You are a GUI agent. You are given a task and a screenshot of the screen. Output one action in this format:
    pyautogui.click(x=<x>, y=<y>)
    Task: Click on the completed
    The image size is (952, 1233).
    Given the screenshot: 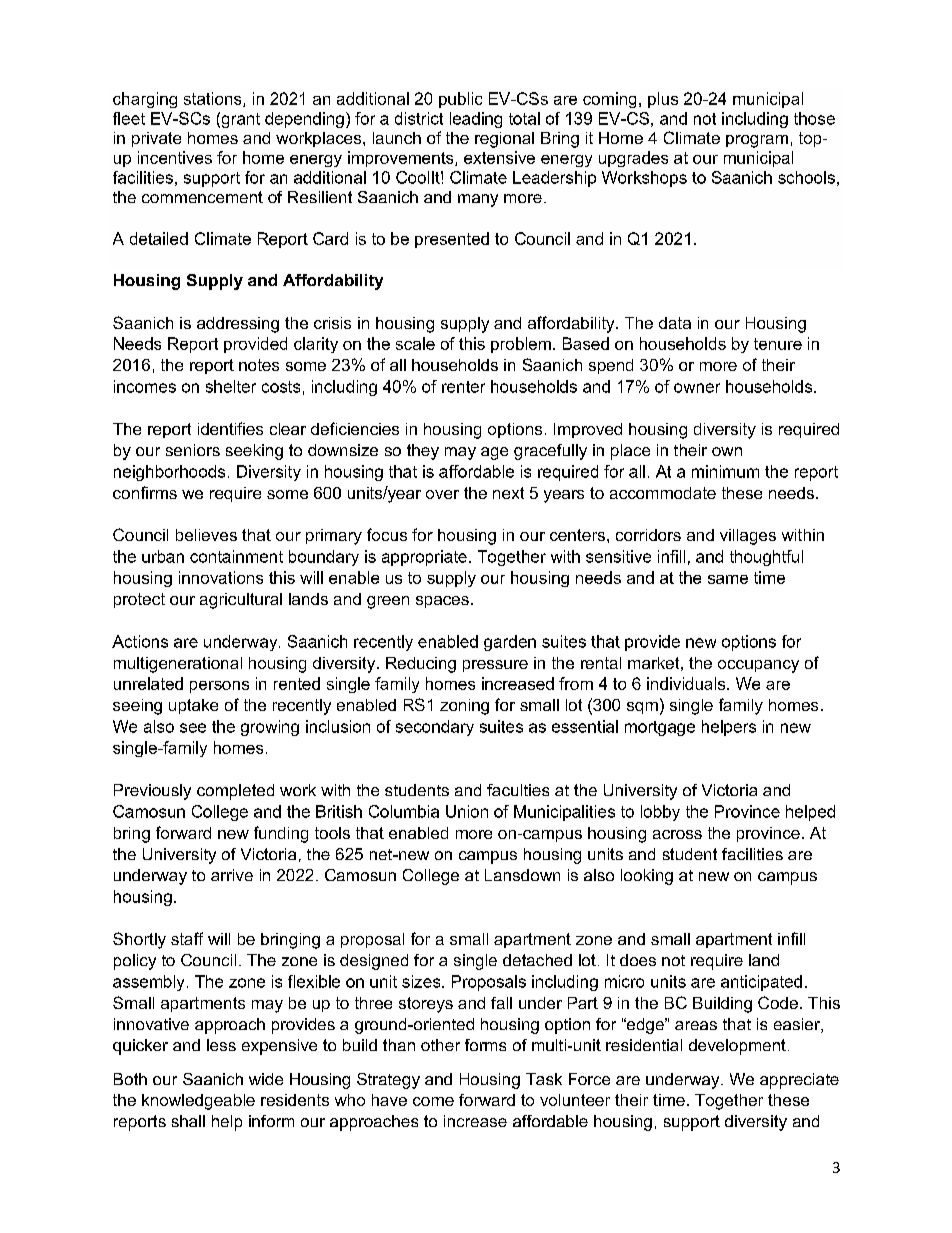 What is the action you would take?
    pyautogui.click(x=235, y=792)
